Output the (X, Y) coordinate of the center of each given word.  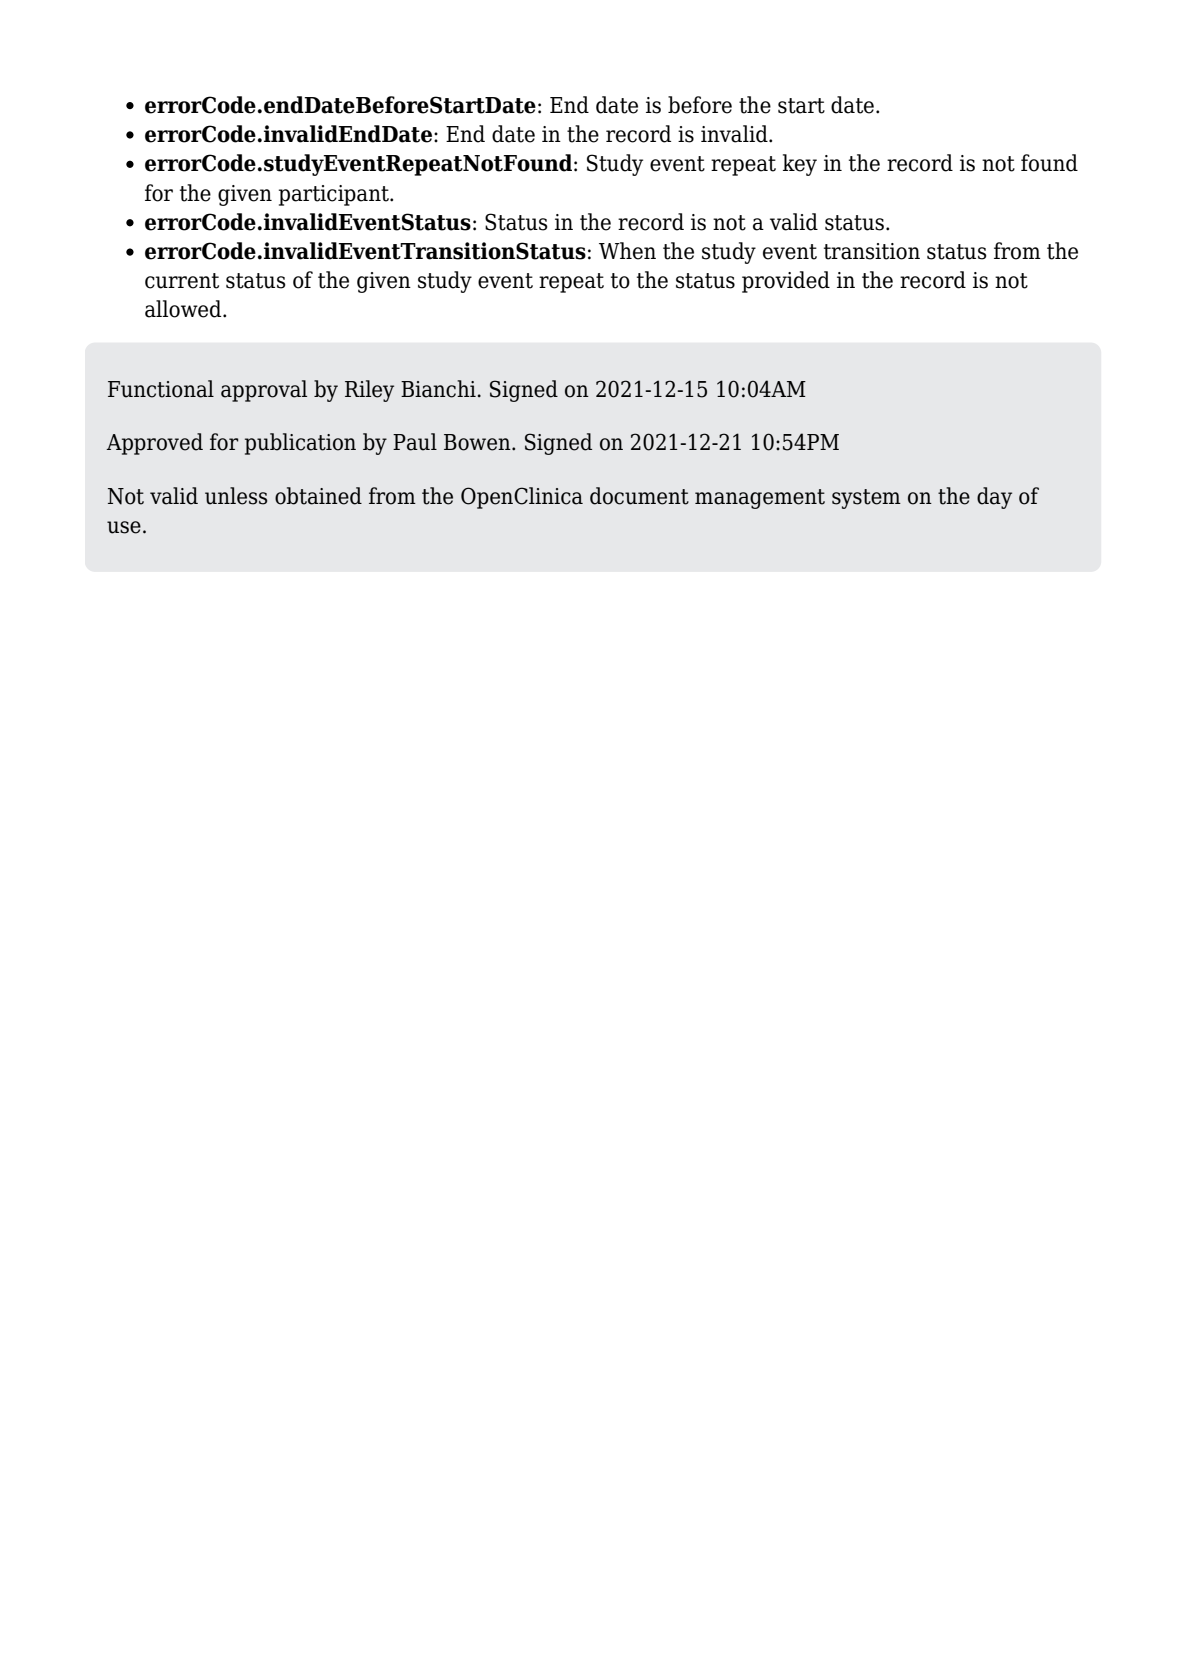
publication (300, 444)
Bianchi (438, 389)
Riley (369, 391)
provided (786, 282)
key (800, 165)
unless (236, 496)
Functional (161, 389)
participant (335, 195)
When (627, 251)
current (182, 281)
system (866, 499)
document (639, 496)
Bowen (478, 442)
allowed (184, 309)
